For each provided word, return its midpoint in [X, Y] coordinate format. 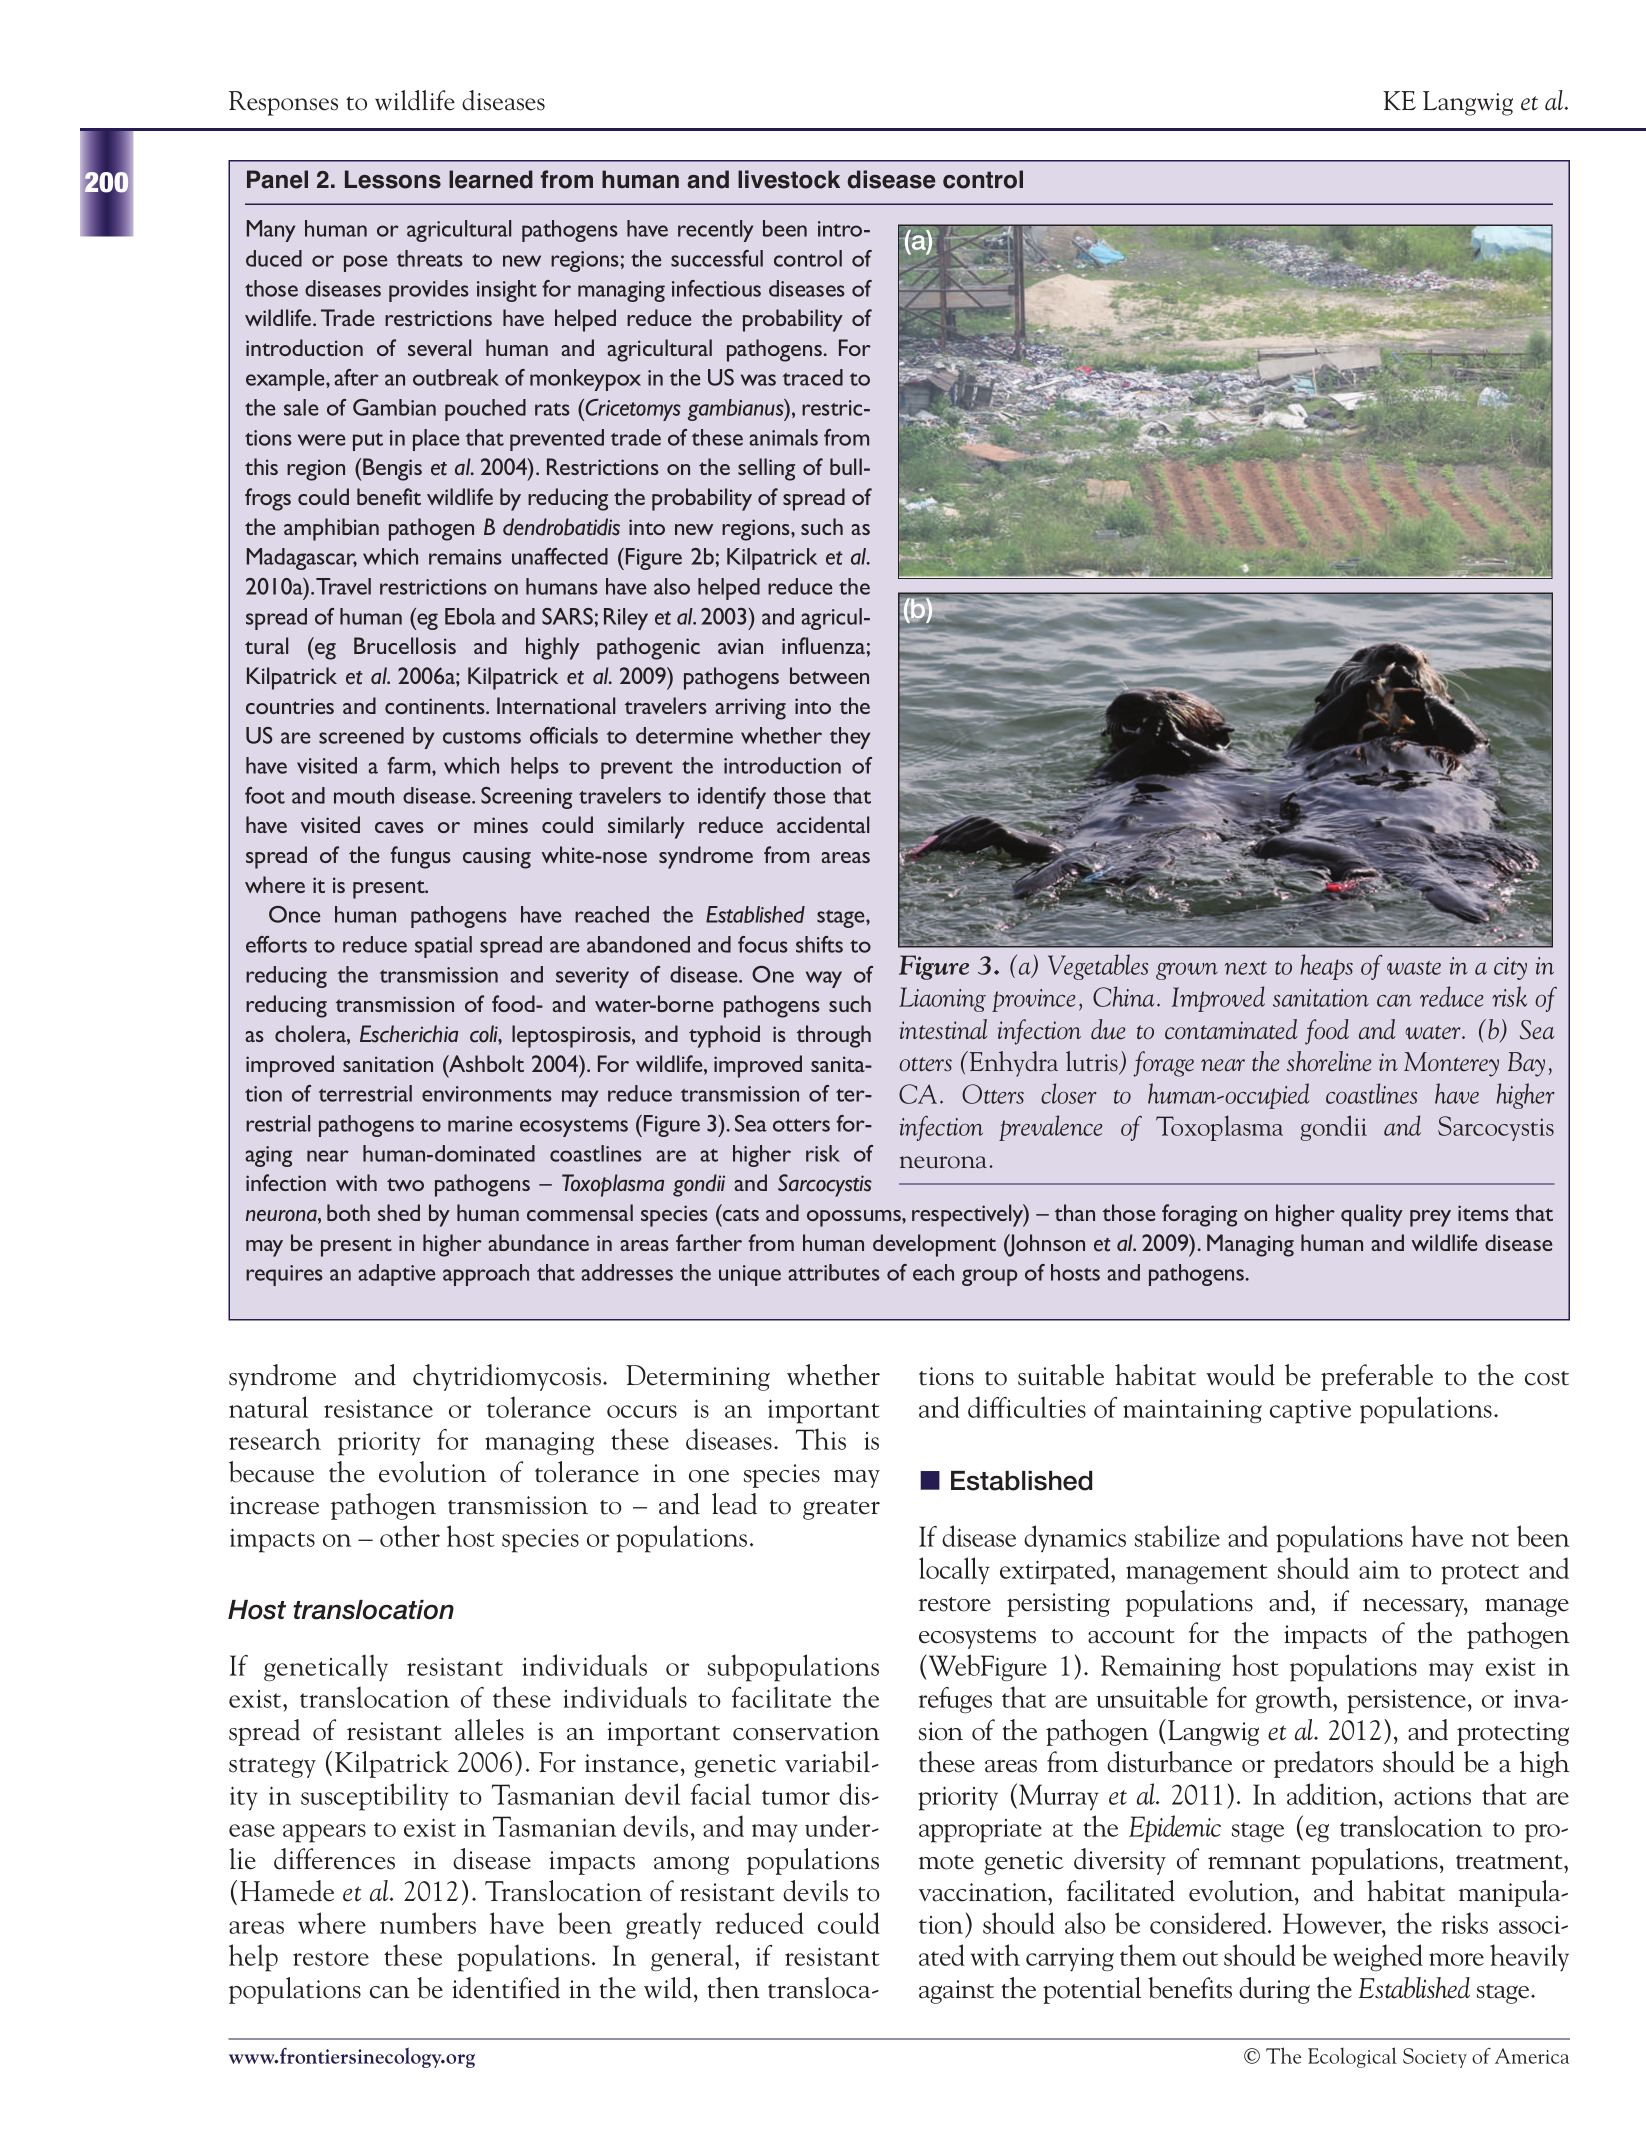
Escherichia [409, 1034]
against [956, 1992]
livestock [789, 179]
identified [506, 1988]
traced [813, 377]
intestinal [943, 1029]
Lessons [393, 179]
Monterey [1451, 1064]
